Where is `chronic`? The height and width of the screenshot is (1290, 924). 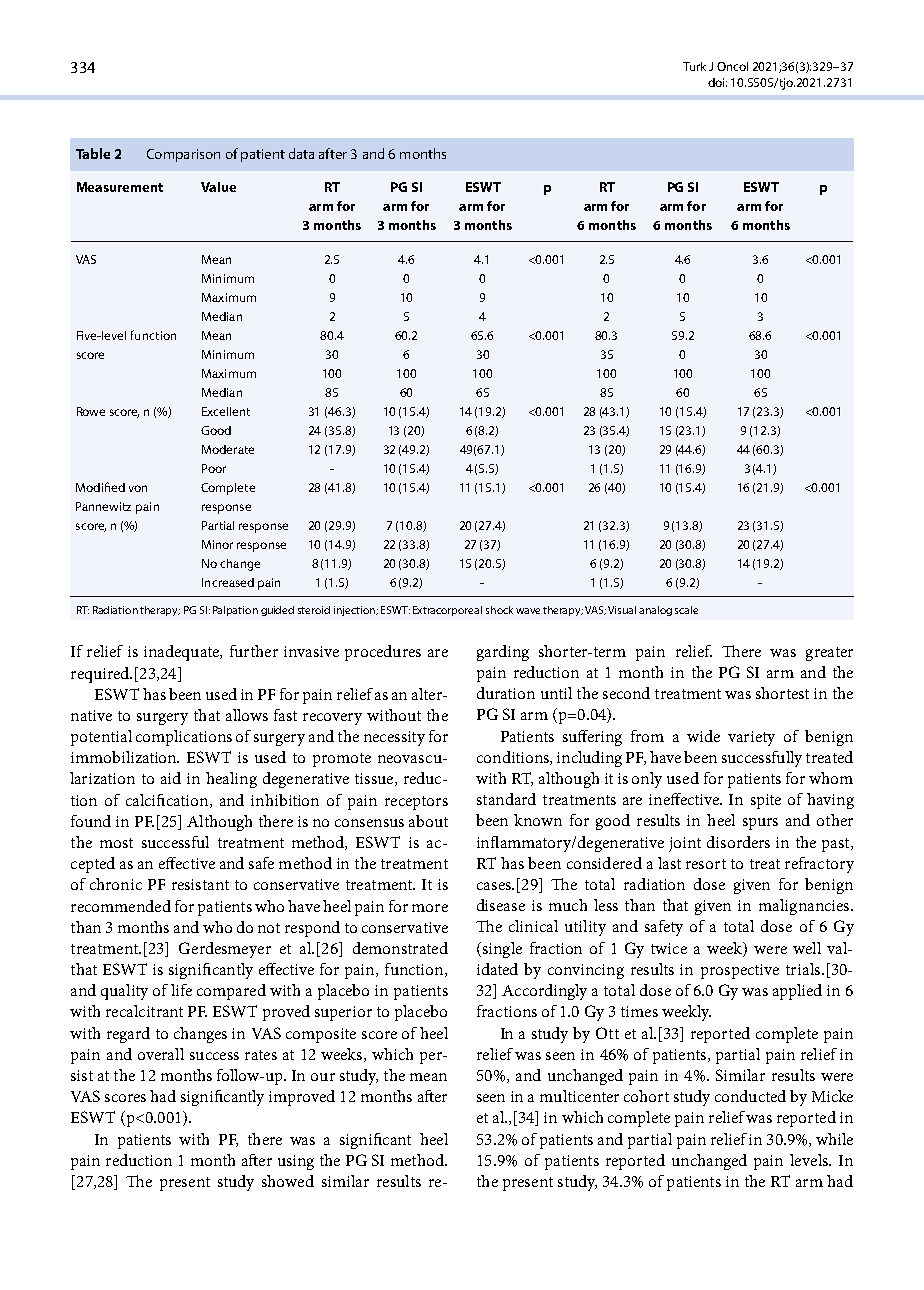
chronic is located at coordinates (116, 884).
